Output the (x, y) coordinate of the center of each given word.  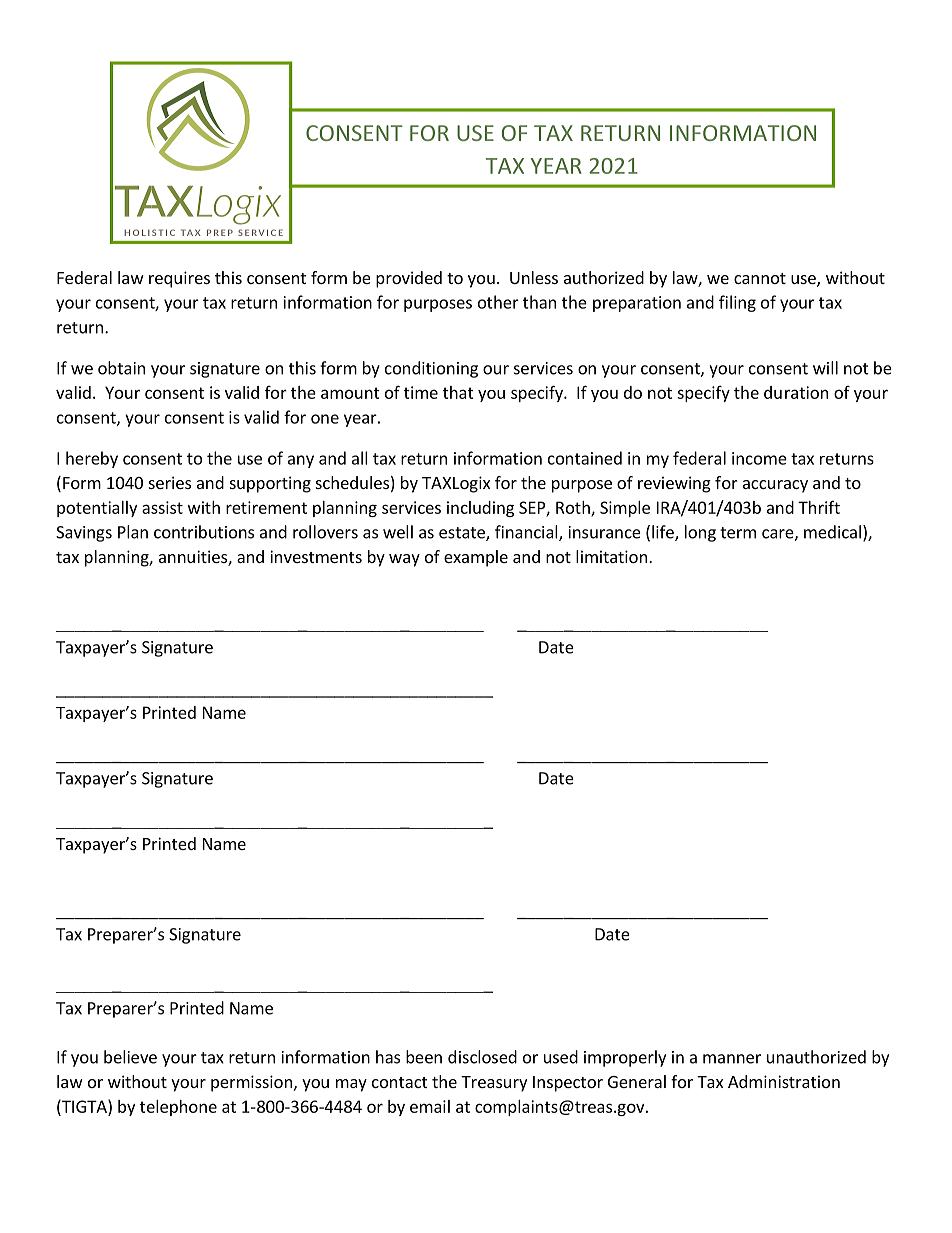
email (430, 1106)
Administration (784, 1081)
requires (179, 279)
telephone (178, 1108)
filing (737, 303)
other (498, 302)
